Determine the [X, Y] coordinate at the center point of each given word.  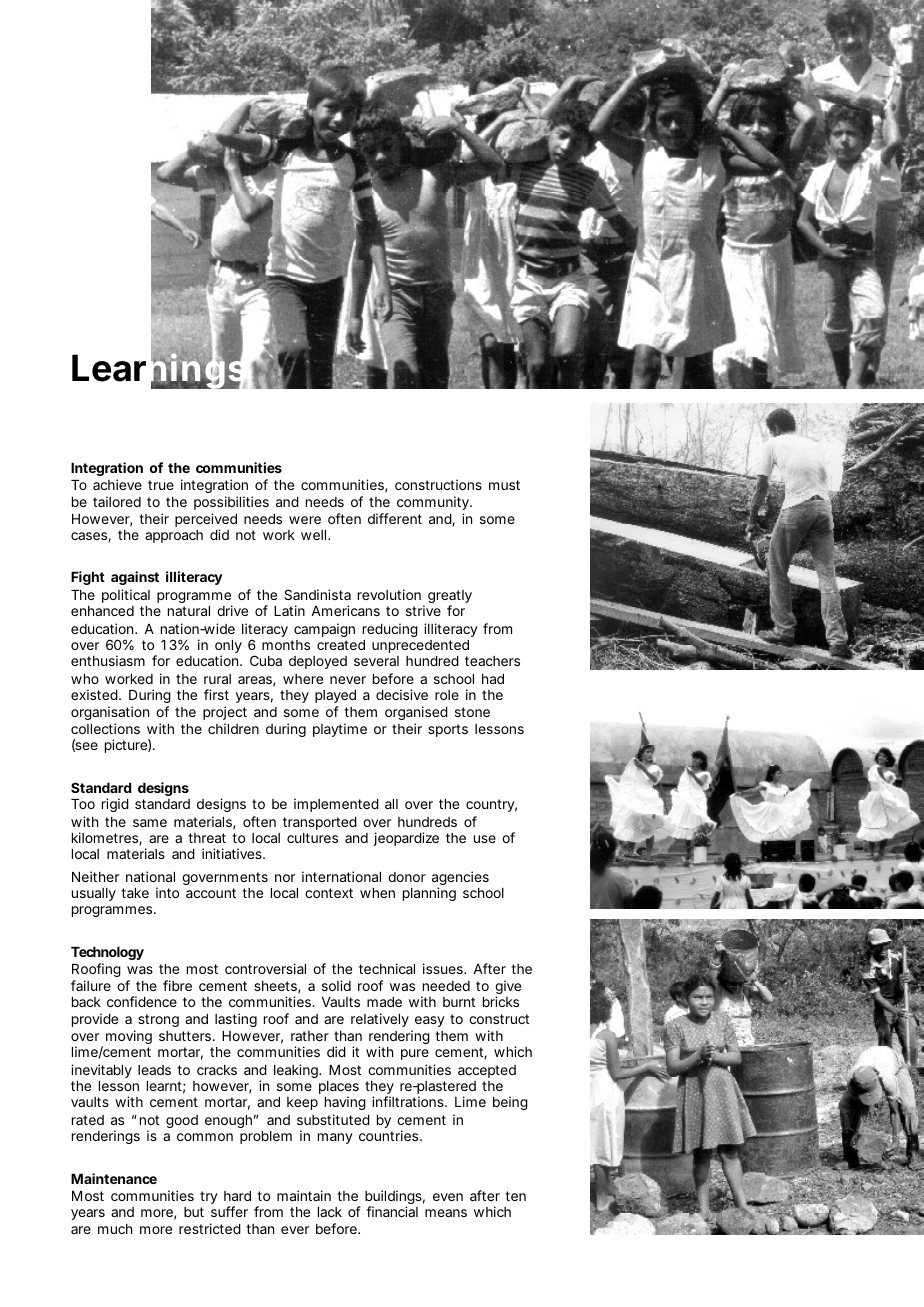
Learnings [159, 371]
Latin [289, 610]
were [305, 520]
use [485, 839]
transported [320, 823]
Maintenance [114, 1178]
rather [310, 1036]
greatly [450, 598]
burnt [459, 1002]
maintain [304, 1195]
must [504, 485]
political [126, 596]
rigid [115, 805]
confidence [142, 1001]
